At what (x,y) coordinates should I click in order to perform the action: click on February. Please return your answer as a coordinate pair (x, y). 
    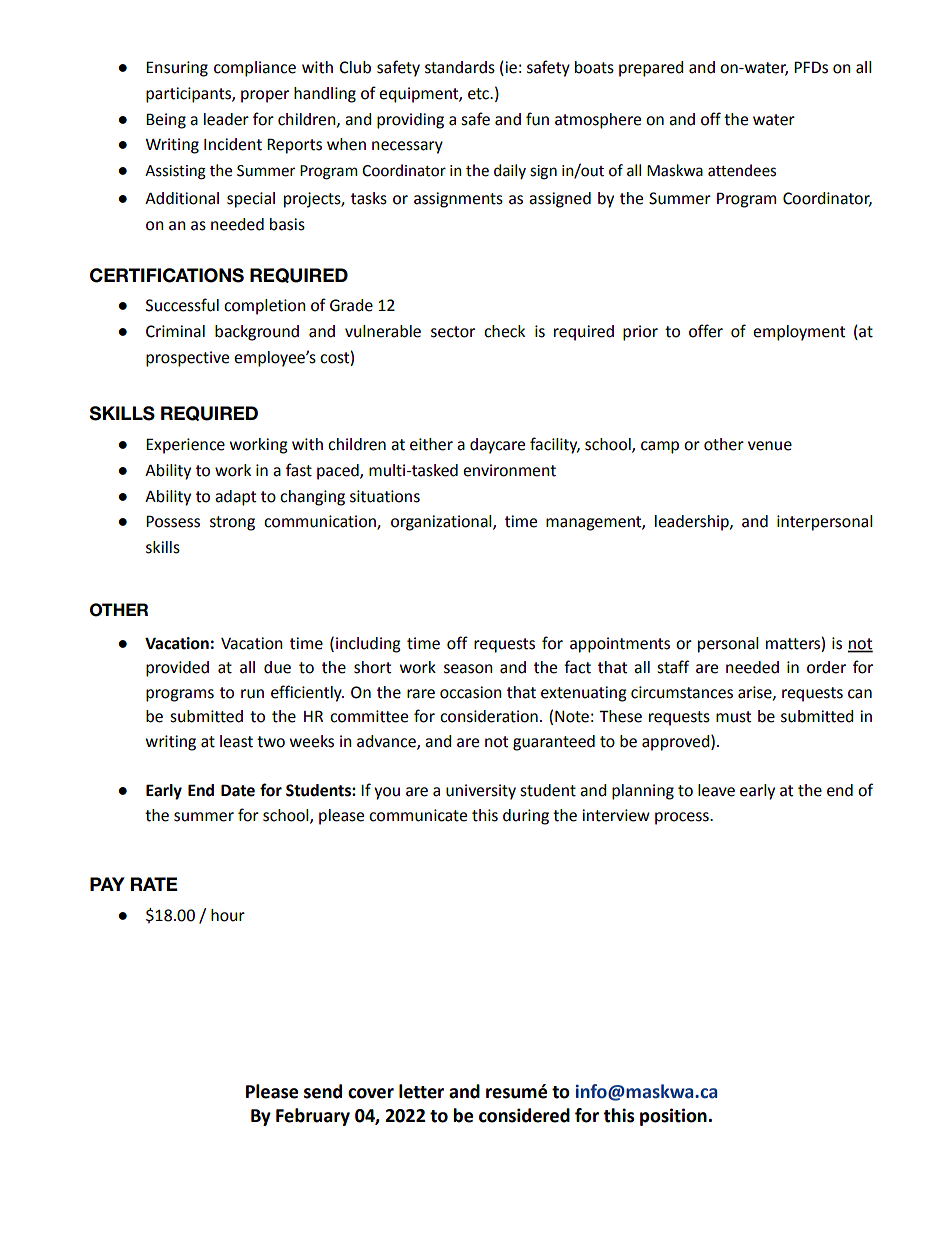
    Looking at the image, I should click on (313, 1117).
